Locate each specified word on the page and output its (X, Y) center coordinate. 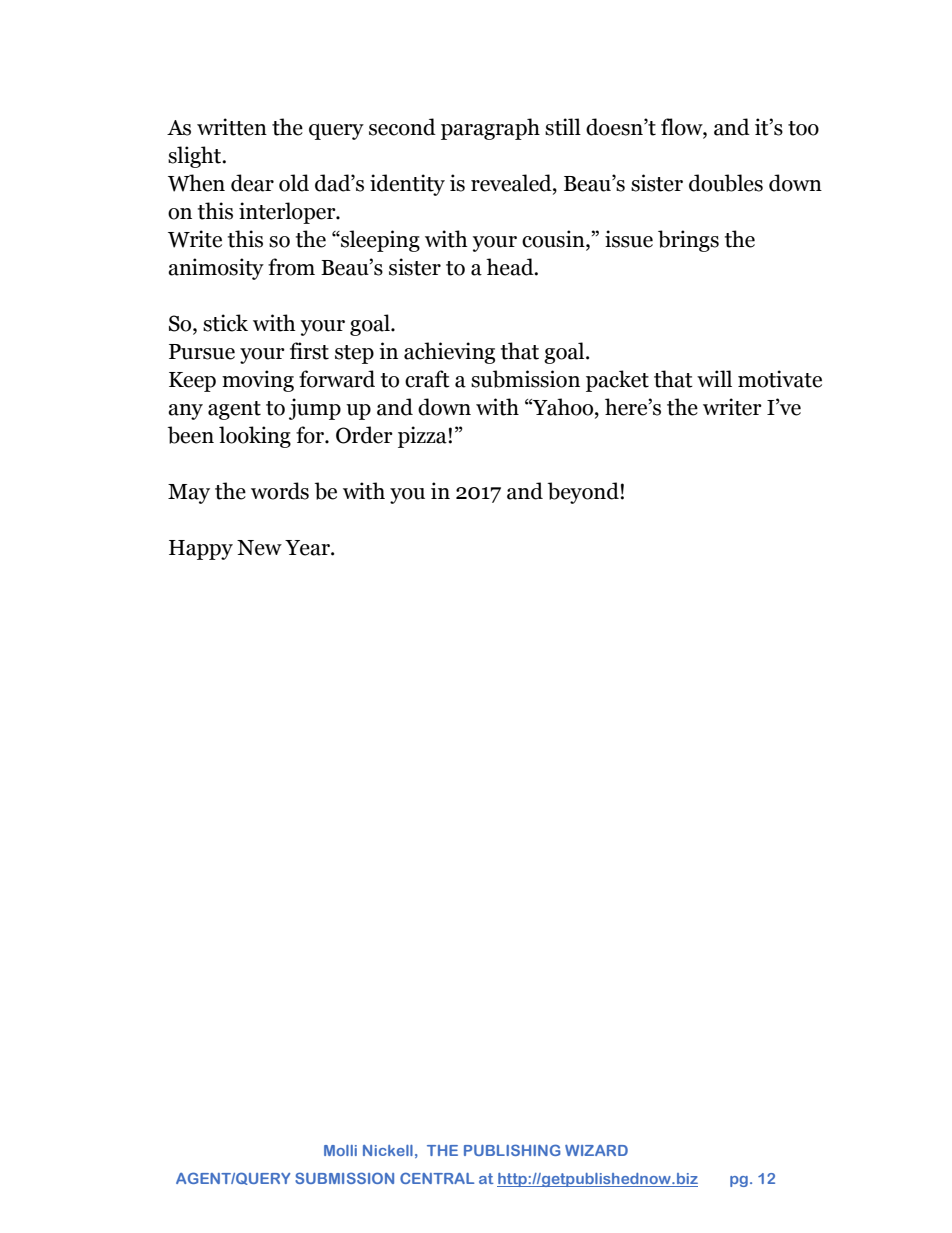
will (714, 378)
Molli (340, 1150)
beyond (584, 493)
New (259, 548)
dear (252, 183)
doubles (726, 183)
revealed (512, 183)
